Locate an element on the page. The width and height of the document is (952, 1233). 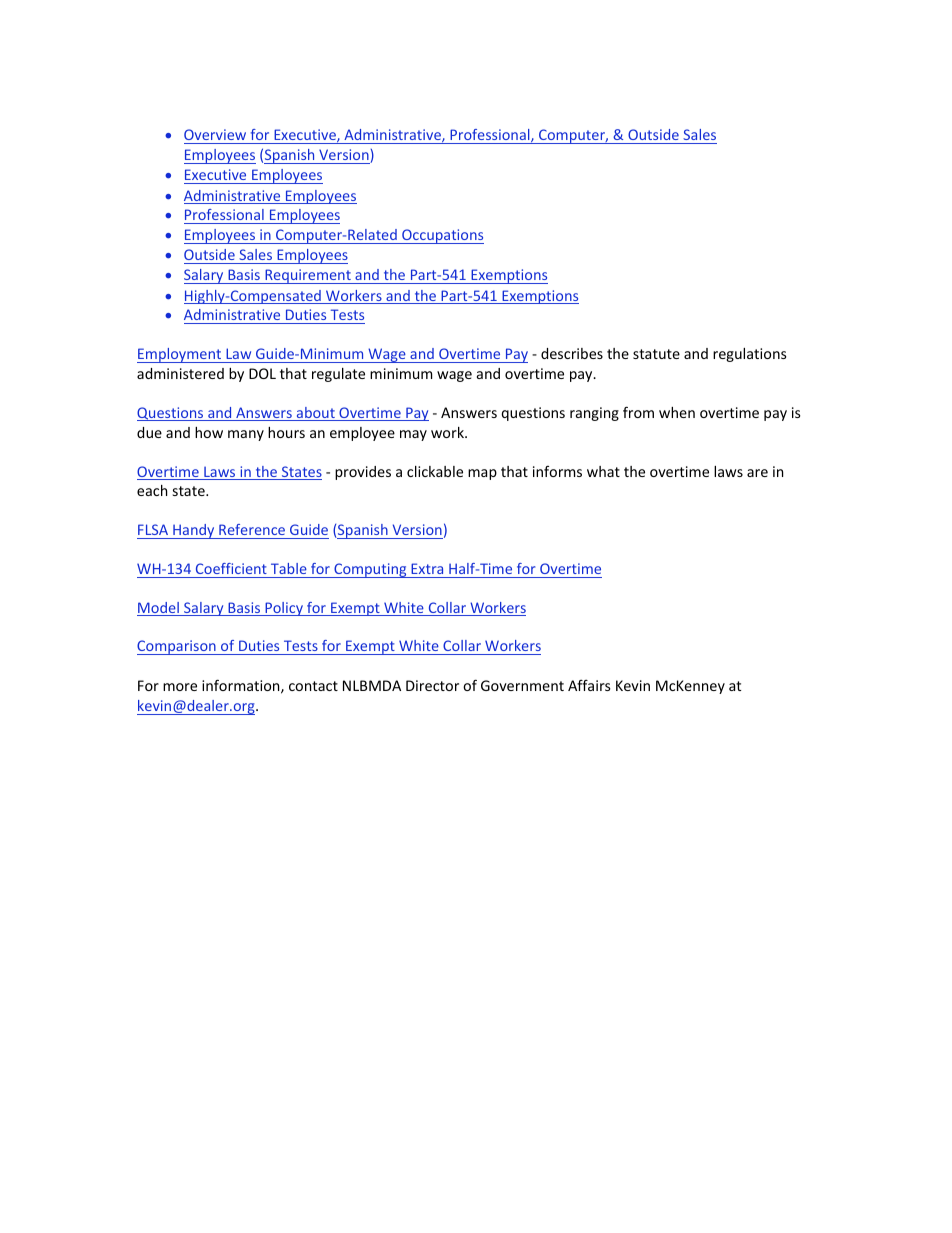
each is located at coordinates (152, 490).
